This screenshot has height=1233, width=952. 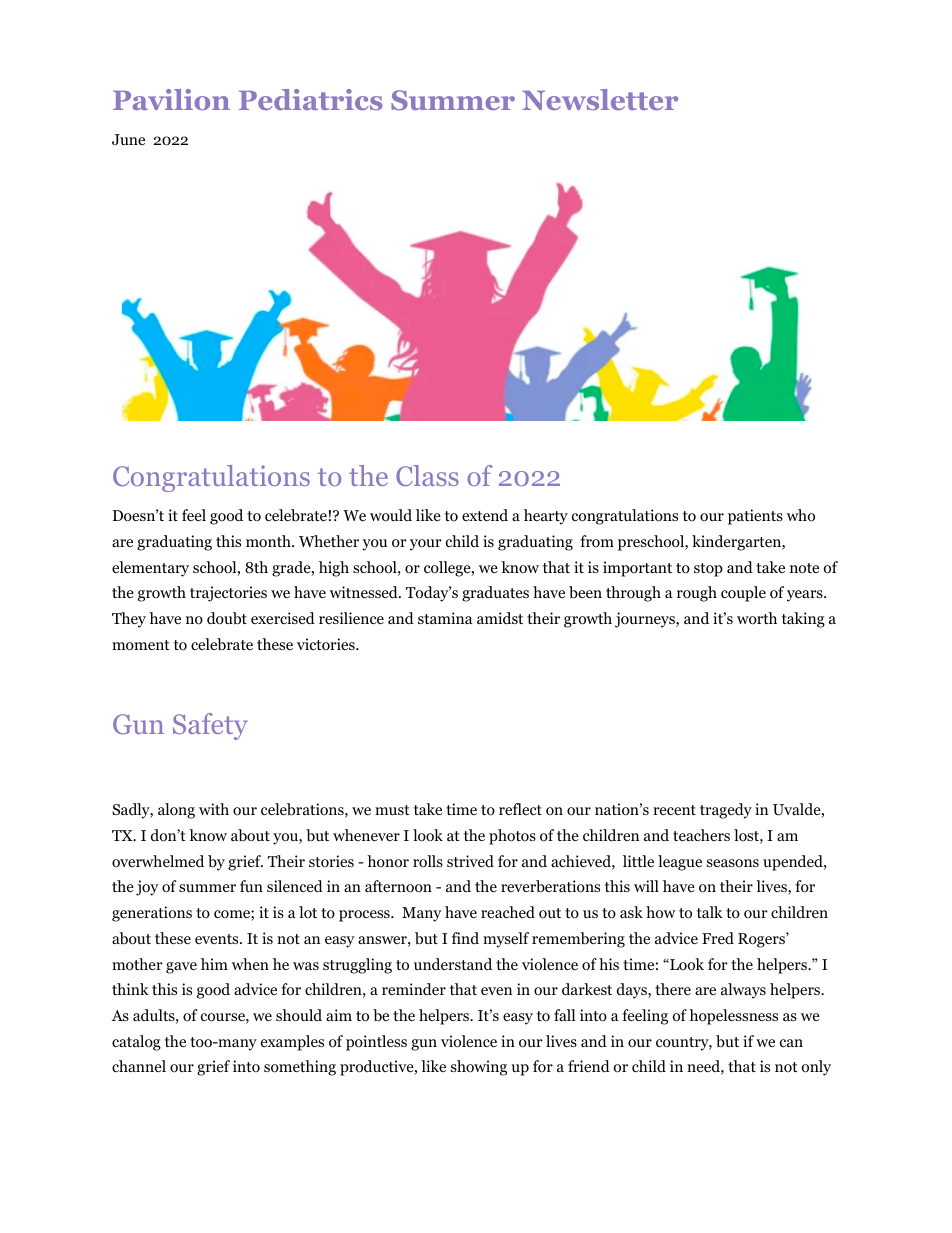 I want to click on Pavilion, so click(x=171, y=99).
